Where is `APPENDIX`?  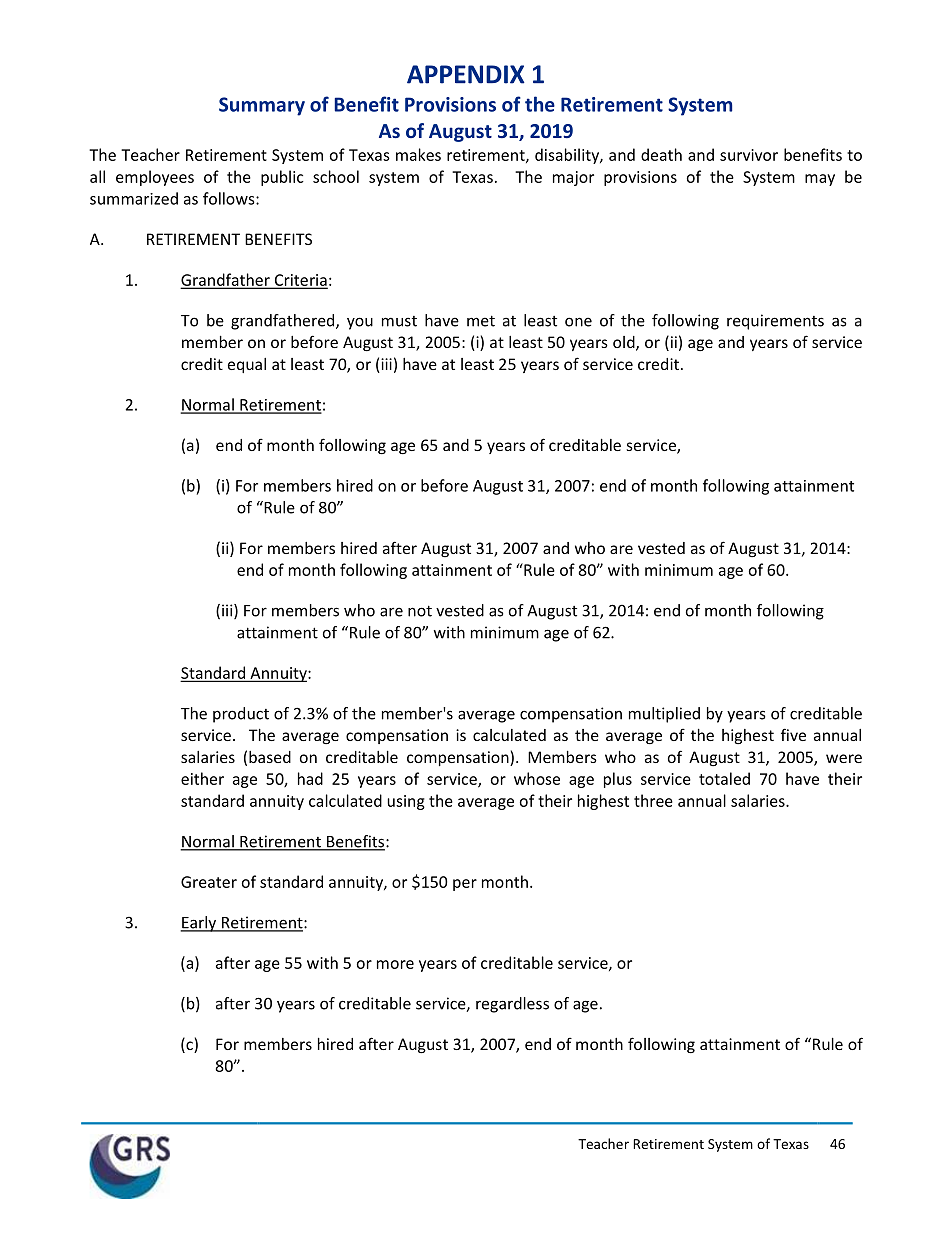
APPENDIX is located at coordinates (466, 74).
